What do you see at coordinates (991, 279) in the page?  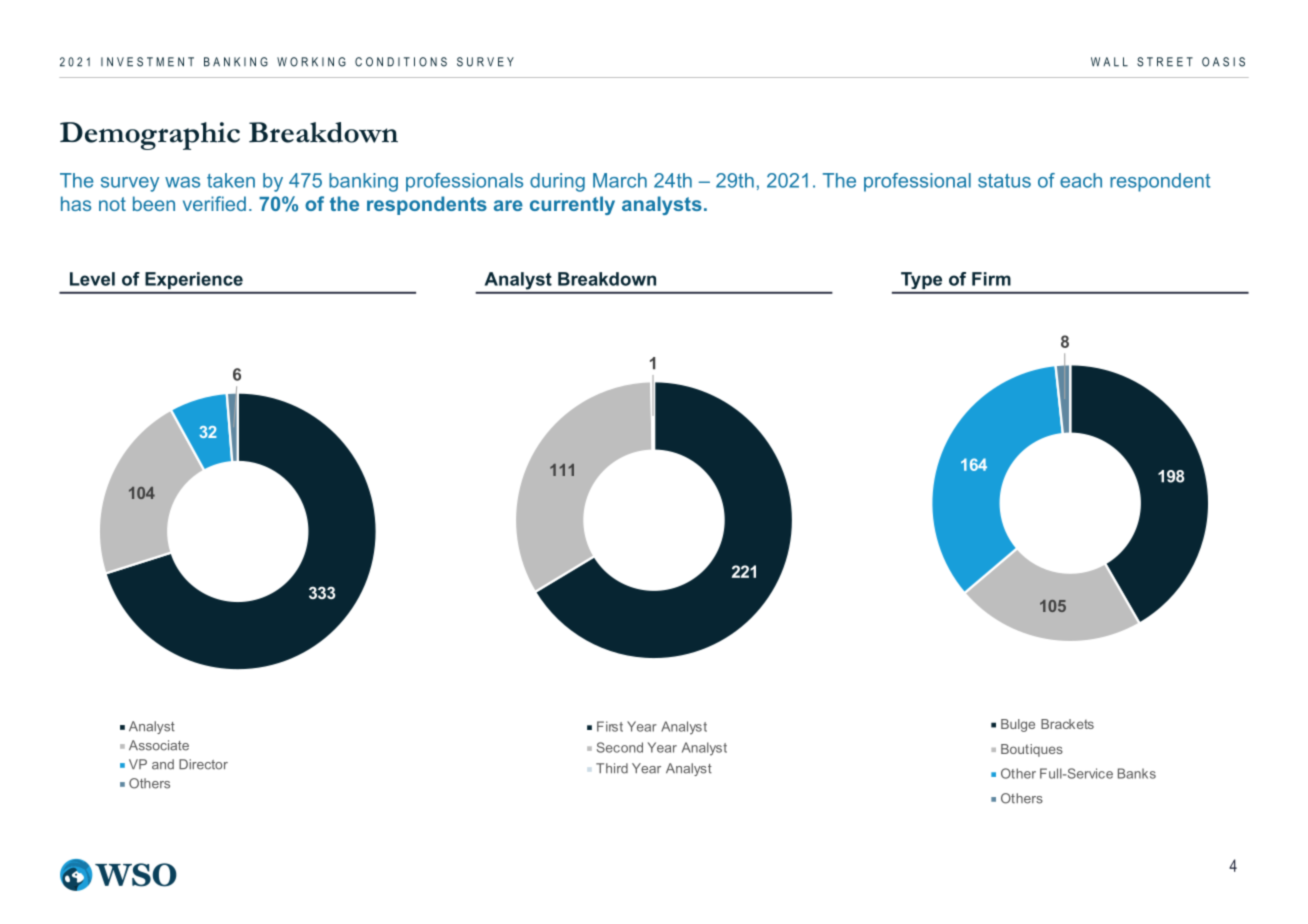 I see `Firm` at bounding box center [991, 279].
